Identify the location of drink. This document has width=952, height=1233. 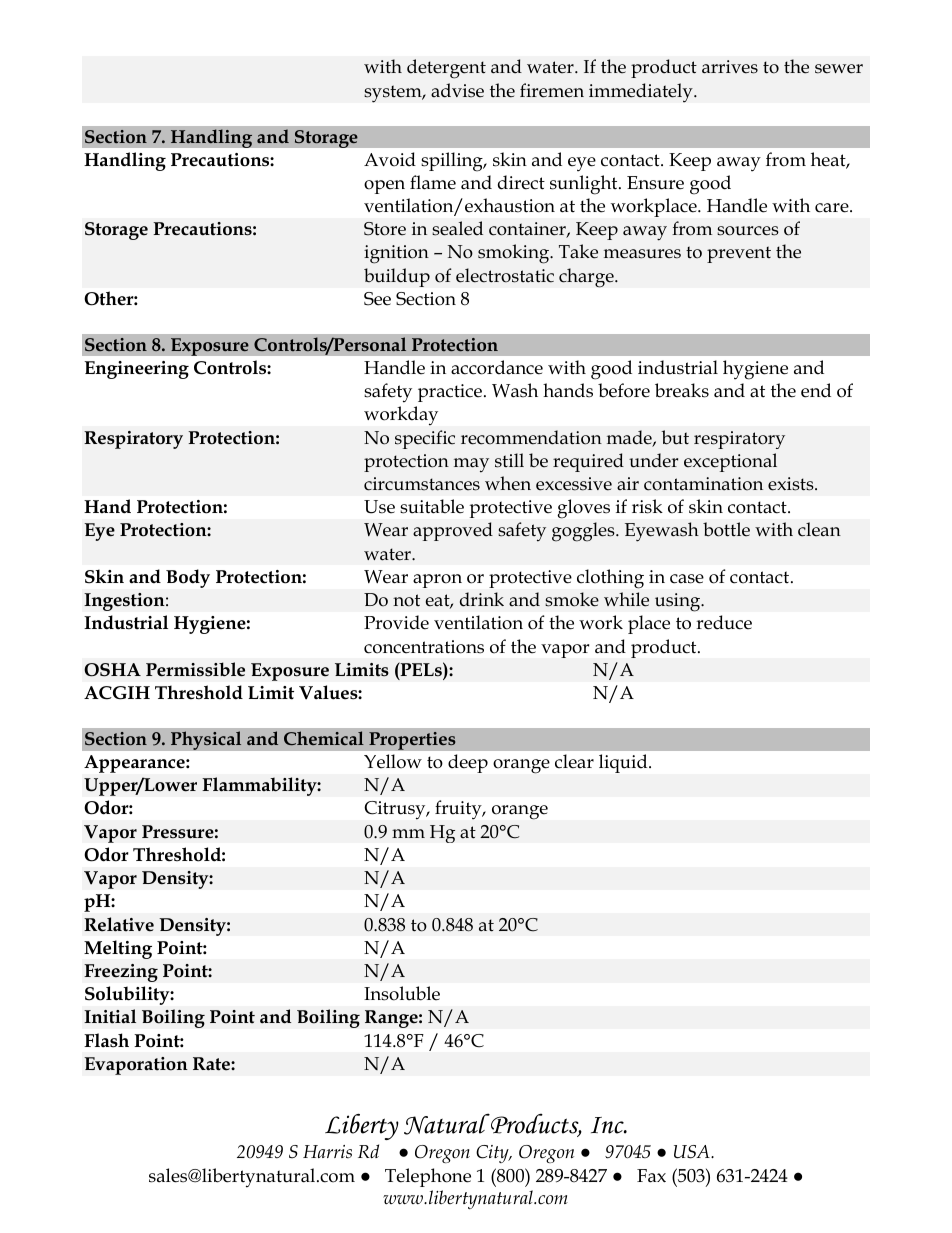
(482, 599).
